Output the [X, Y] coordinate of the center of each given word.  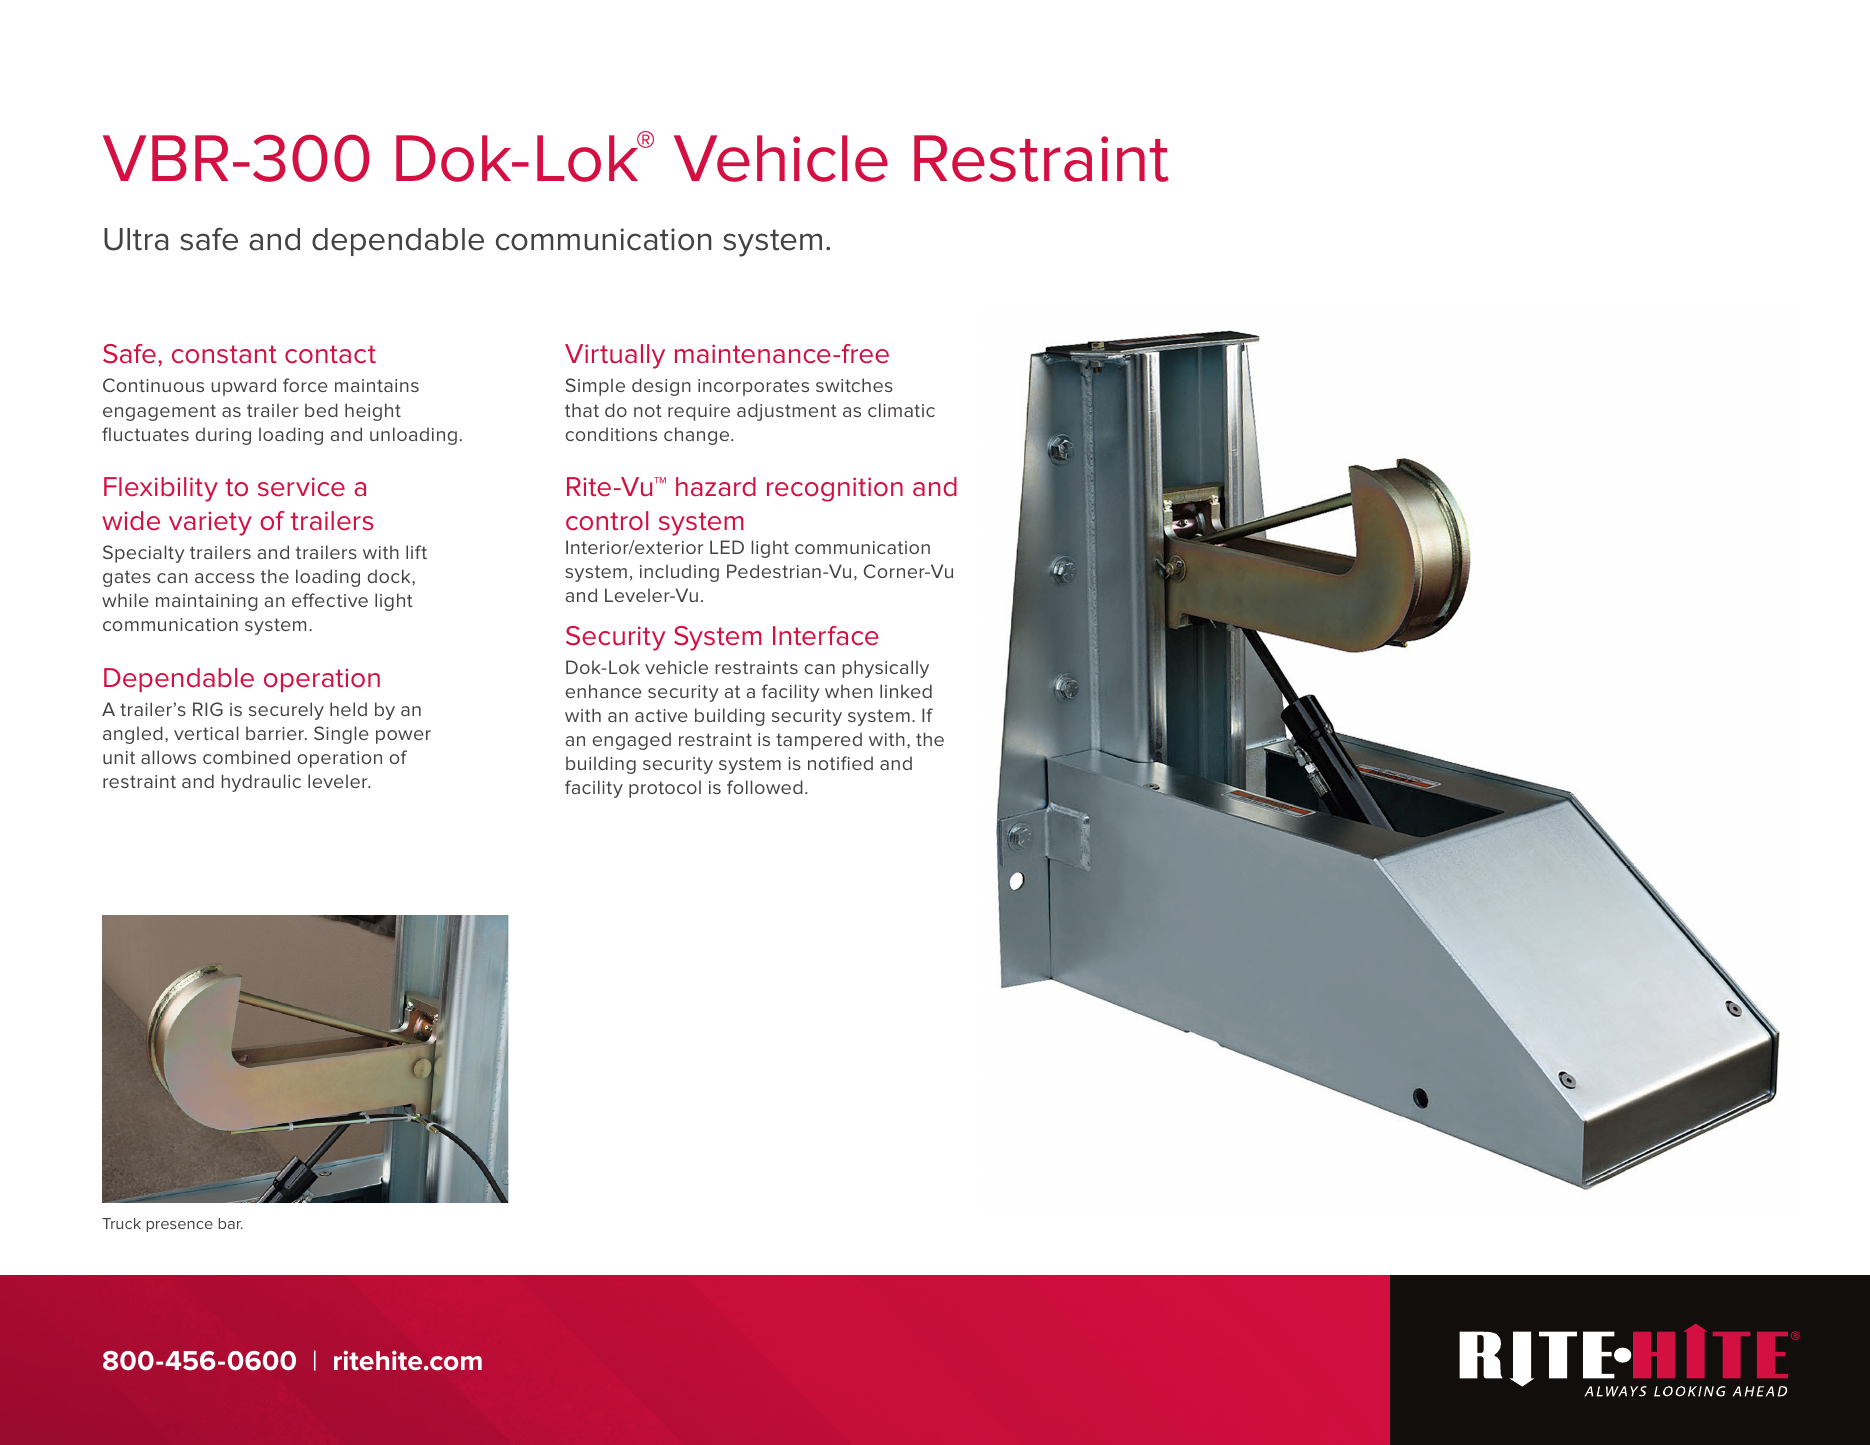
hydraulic [261, 783]
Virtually [615, 356]
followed [765, 787]
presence [180, 1226]
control [607, 521]
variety [210, 523]
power [403, 737]
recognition [835, 489]
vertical [206, 733]
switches [854, 385]
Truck [121, 1223]
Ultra [136, 239]
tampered [819, 741]
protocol [665, 789]
